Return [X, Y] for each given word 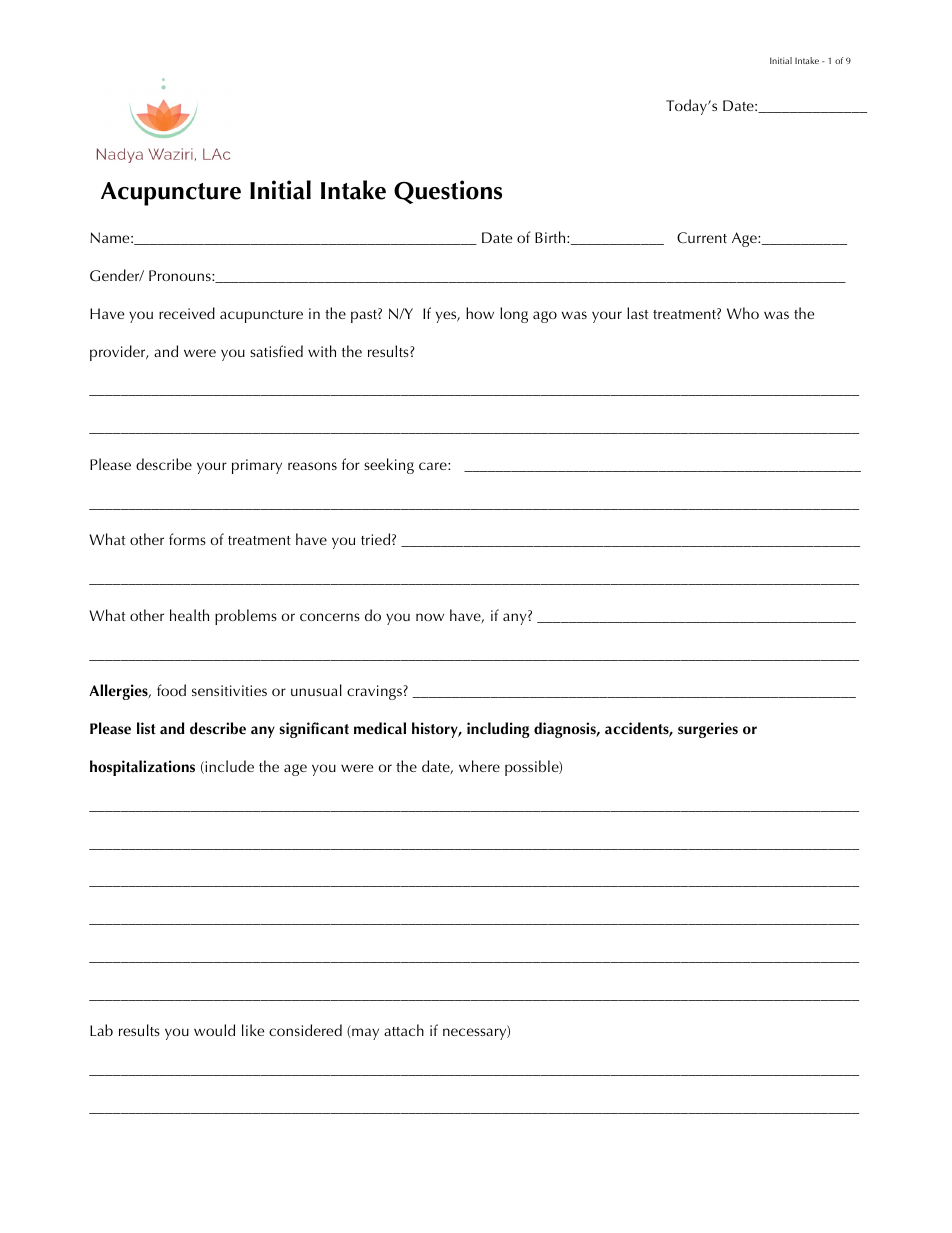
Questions [448, 192]
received [187, 313]
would [214, 1030]
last [637, 313]
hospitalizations [142, 768]
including [498, 730]
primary [257, 466]
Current [702, 238]
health [189, 615]
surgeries [708, 730]
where [479, 766]
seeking [389, 466]
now [430, 617]
